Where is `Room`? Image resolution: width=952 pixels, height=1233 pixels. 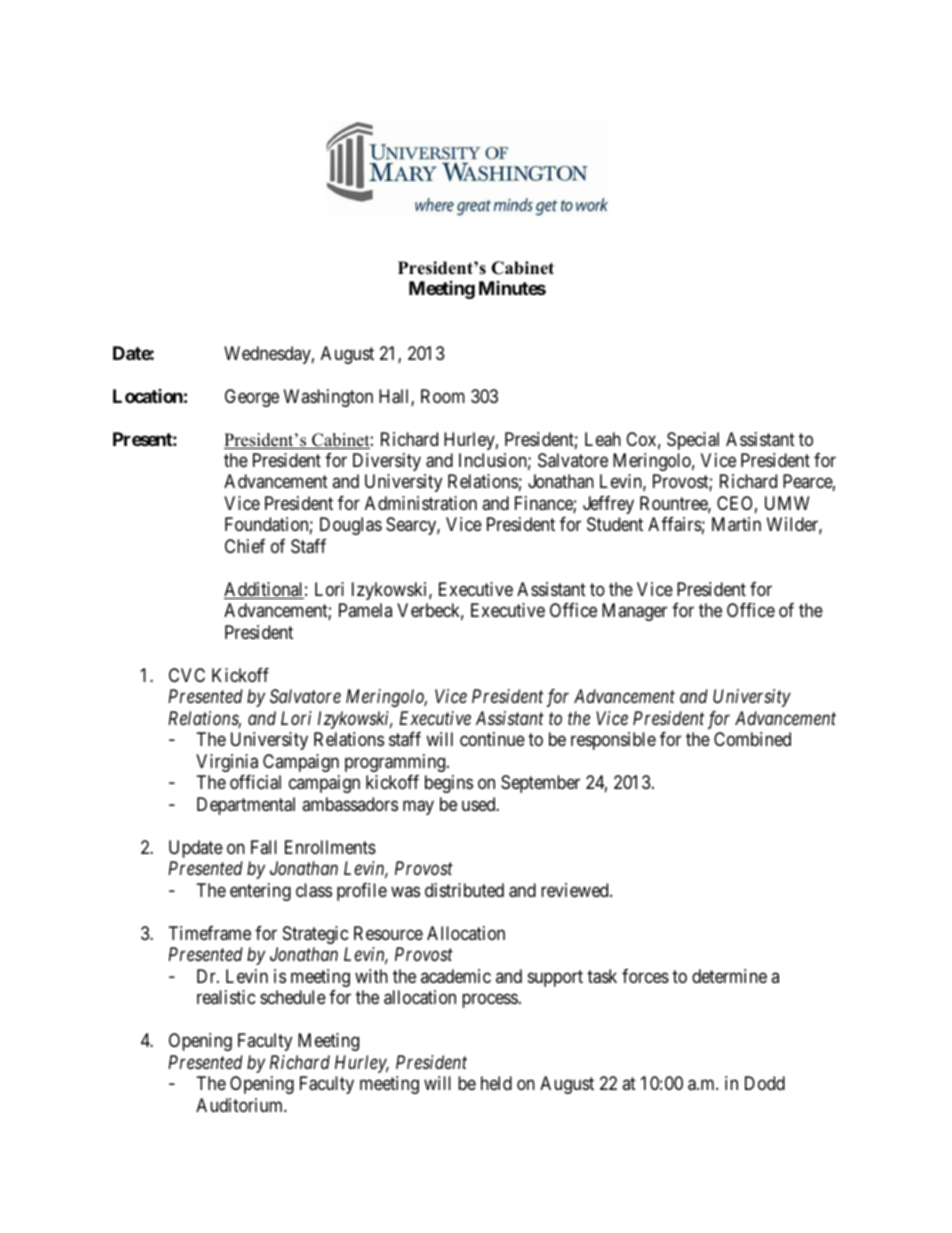
Room is located at coordinates (443, 396).
